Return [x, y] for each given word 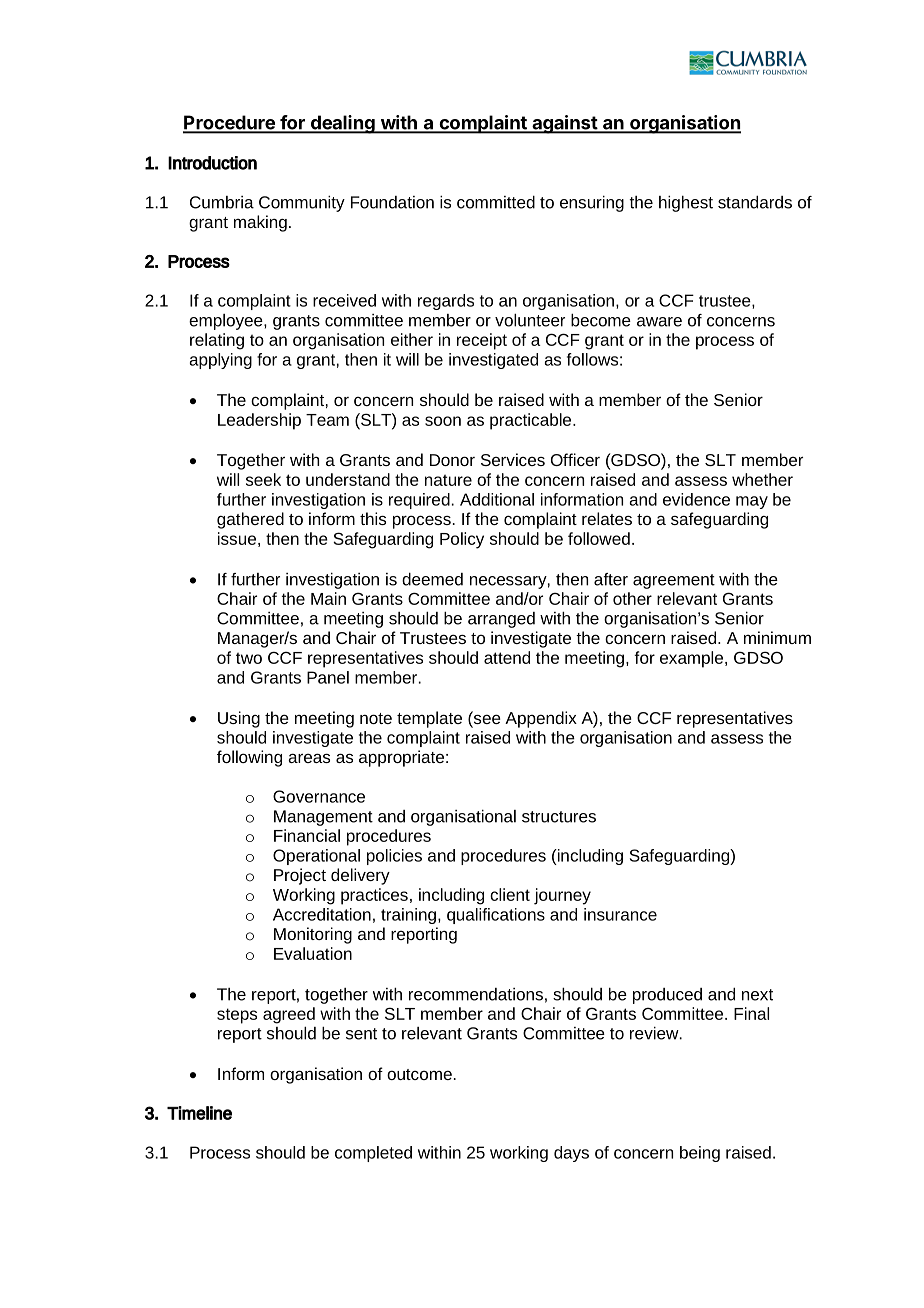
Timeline [199, 1113]
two [249, 658]
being [700, 1154]
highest [686, 204]
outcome [419, 1074]
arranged [501, 620]
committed [496, 202]
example [691, 659]
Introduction [212, 163]
